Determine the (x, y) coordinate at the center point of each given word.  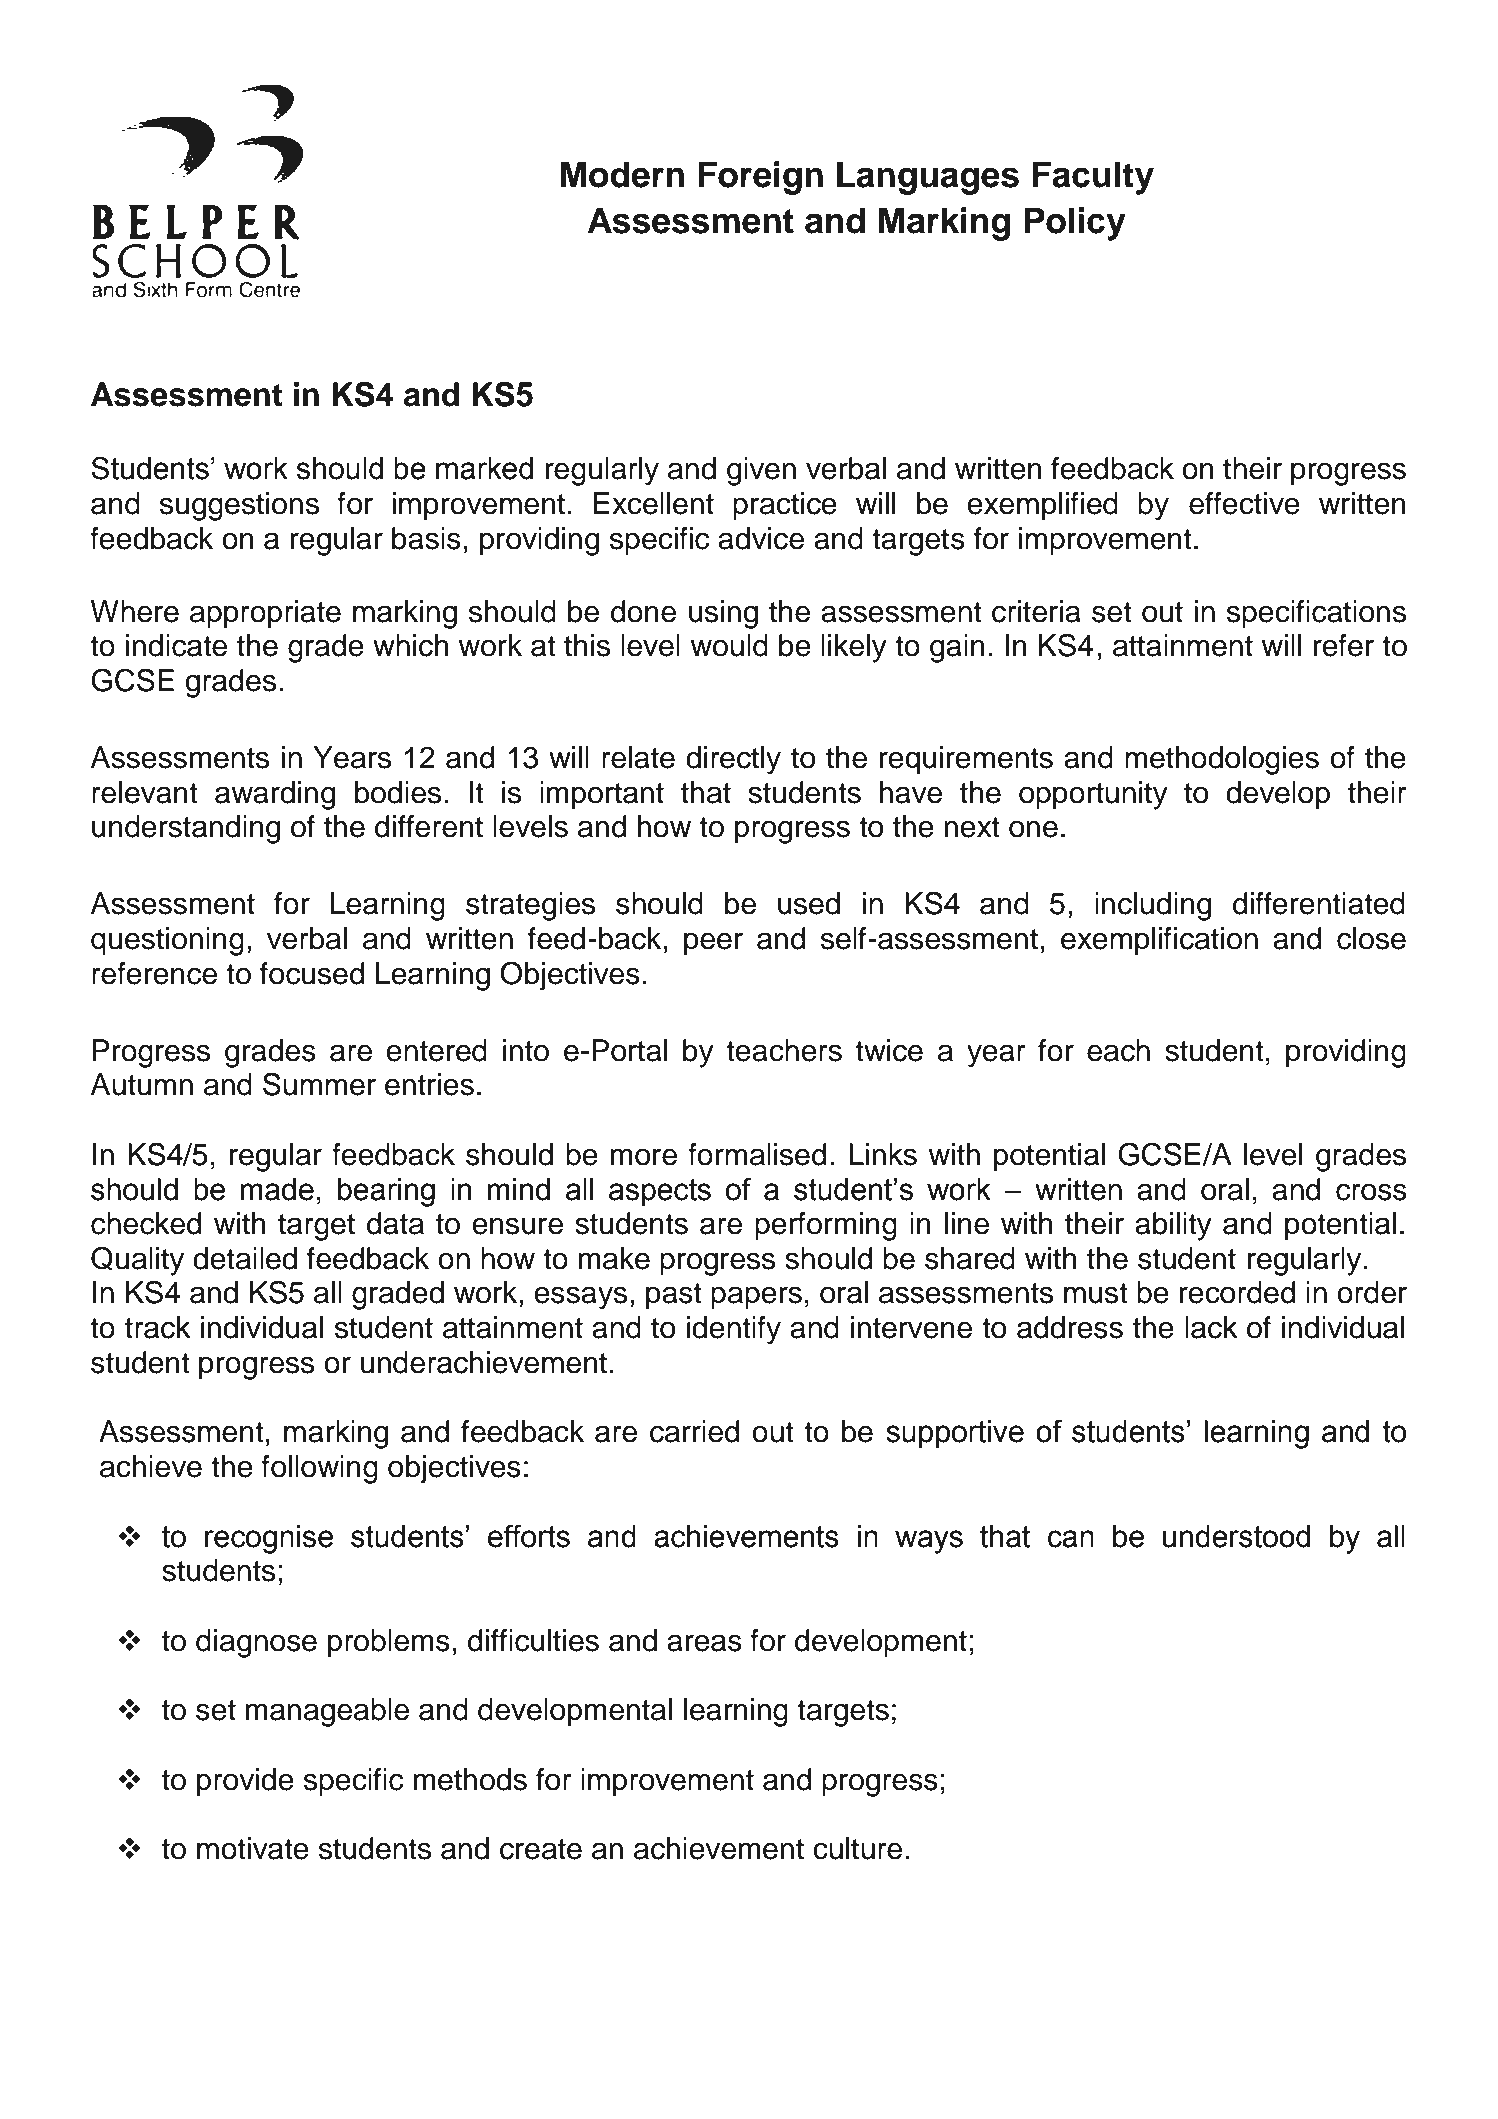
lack (1211, 1327)
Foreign (760, 178)
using (723, 614)
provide (245, 1782)
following (319, 1469)
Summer (319, 1084)
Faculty (1093, 178)
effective (1244, 503)
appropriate (265, 614)
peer (713, 944)
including (1153, 906)
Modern (622, 174)
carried (694, 1431)
